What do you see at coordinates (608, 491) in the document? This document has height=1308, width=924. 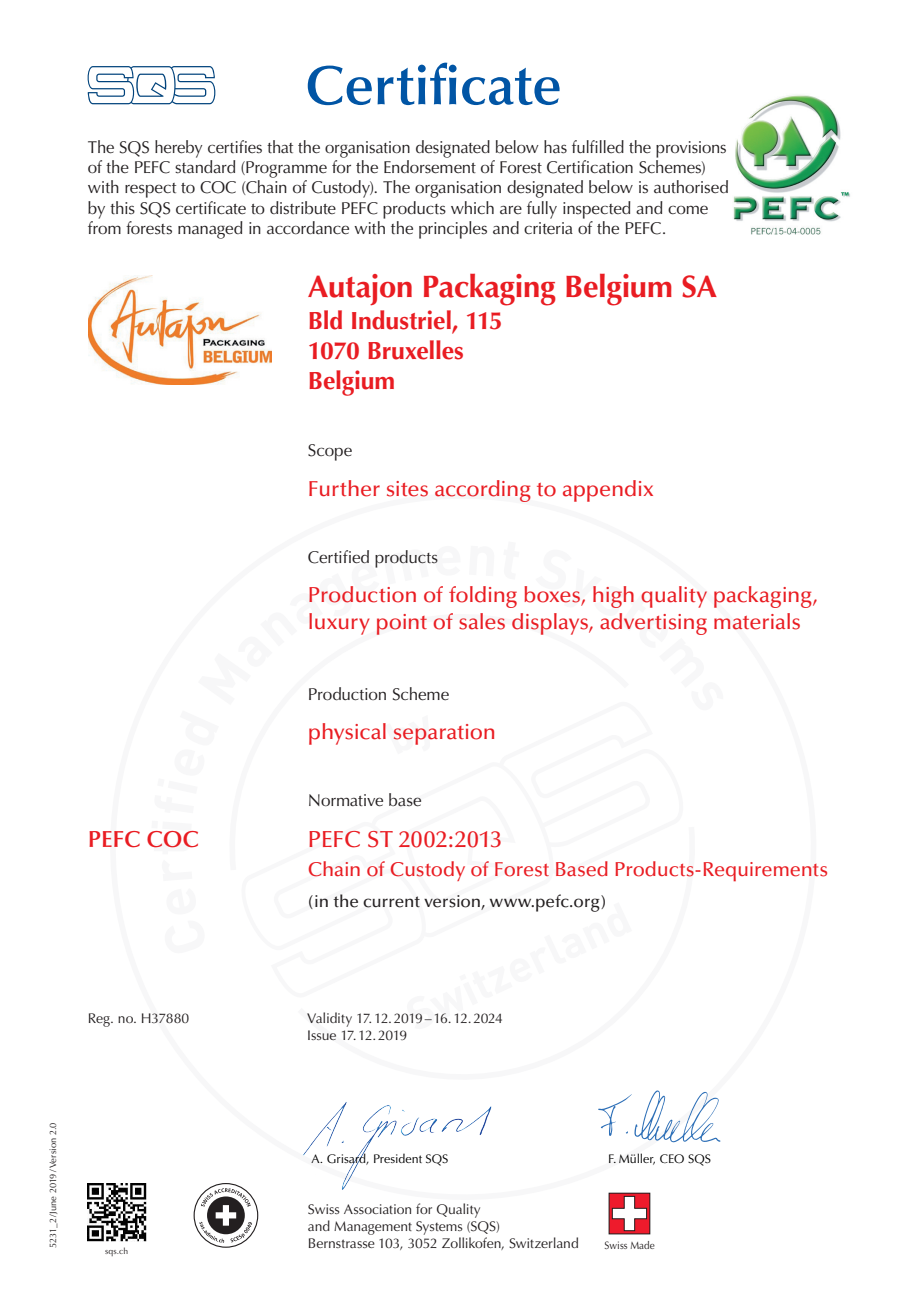 I see `appendix` at bounding box center [608, 491].
